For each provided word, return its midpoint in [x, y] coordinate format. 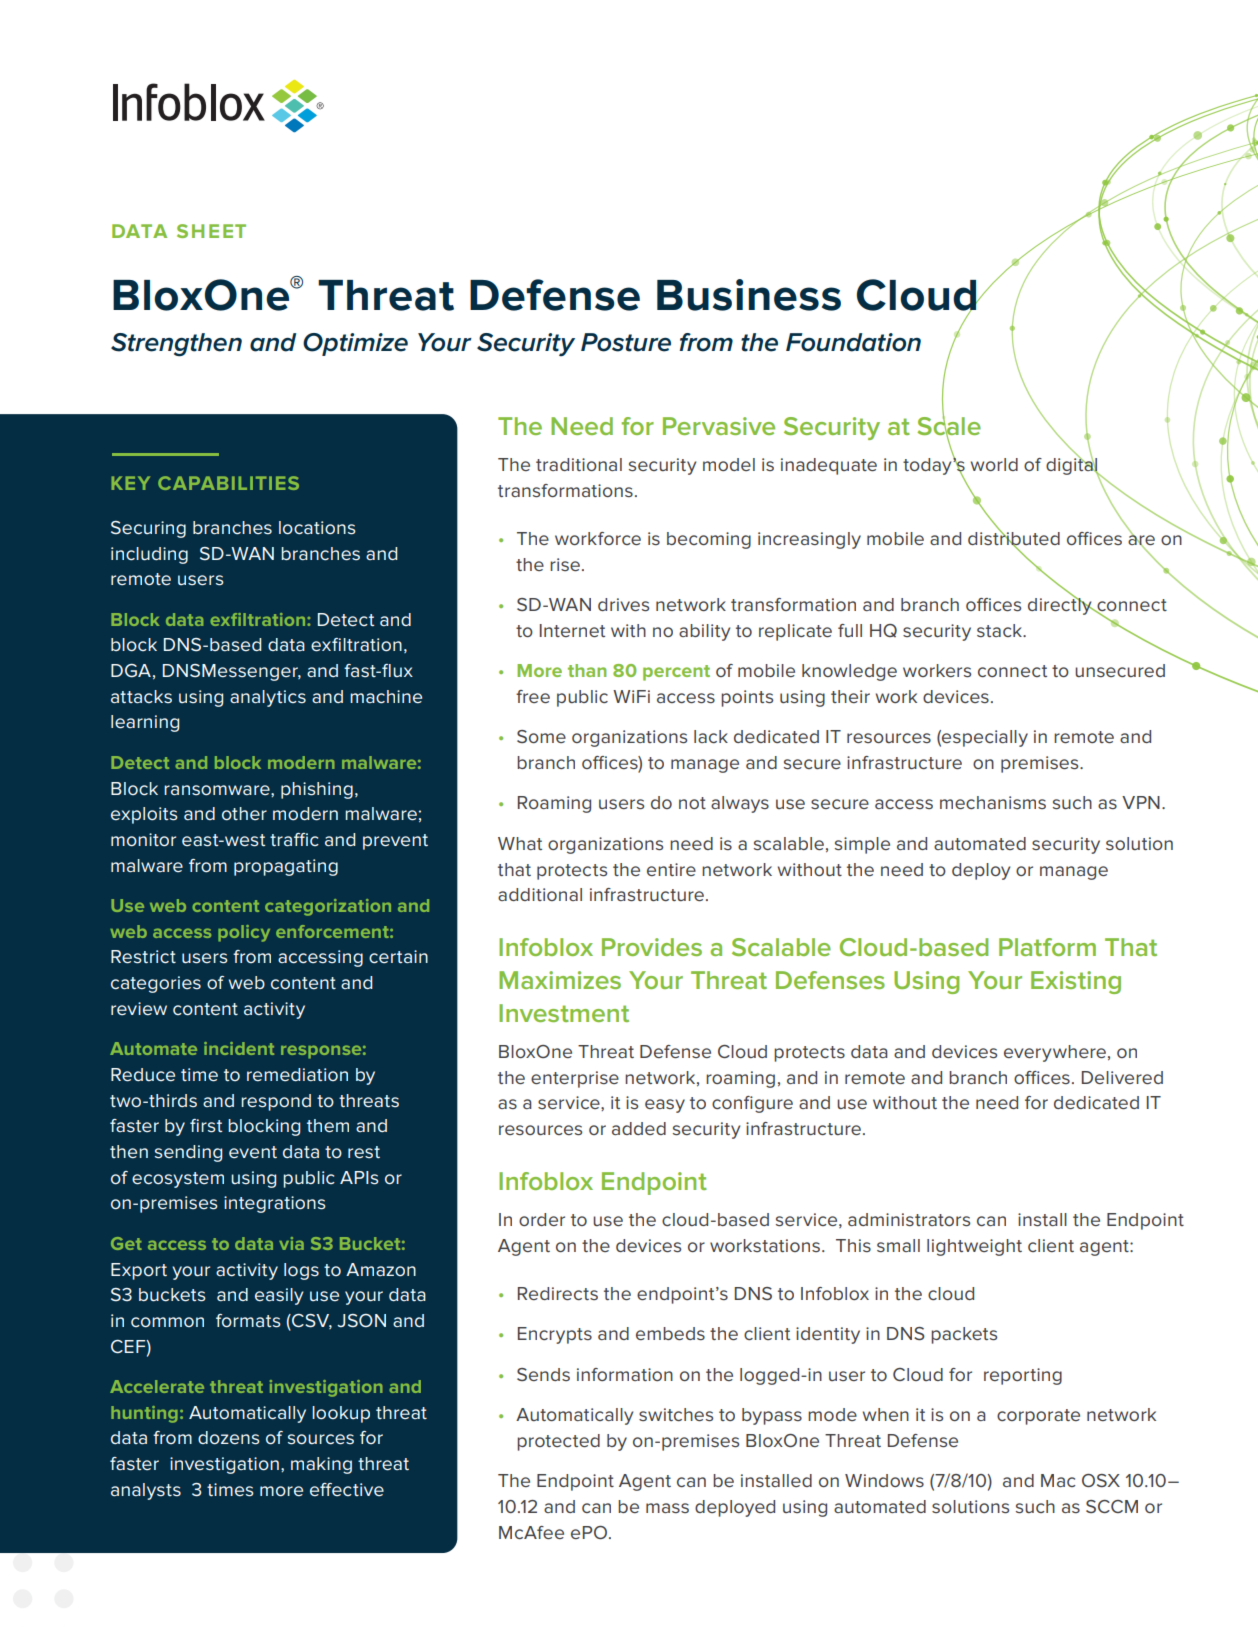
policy [244, 933]
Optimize [355, 344]
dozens [229, 1438]
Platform [1047, 947]
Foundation [853, 342]
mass [667, 1508]
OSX [1101, 1480]
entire [671, 869]
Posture [626, 342]
